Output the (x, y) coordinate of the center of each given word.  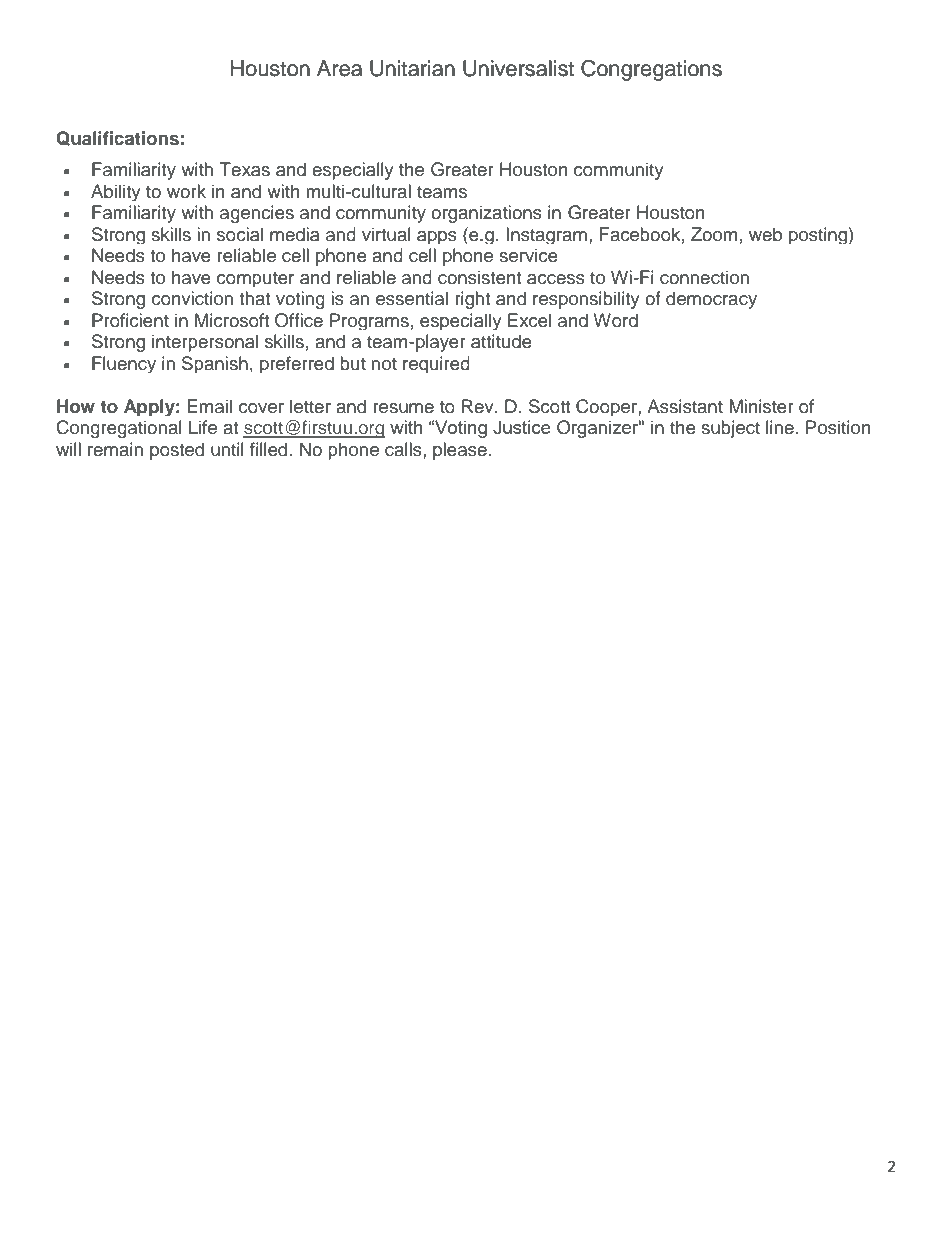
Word (615, 320)
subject (730, 429)
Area (339, 68)
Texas (245, 169)
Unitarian (412, 68)
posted (177, 451)
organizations (486, 214)
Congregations (651, 70)
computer (255, 279)
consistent (479, 277)
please (460, 451)
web (765, 234)
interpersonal (205, 343)
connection (704, 277)
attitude (501, 341)
